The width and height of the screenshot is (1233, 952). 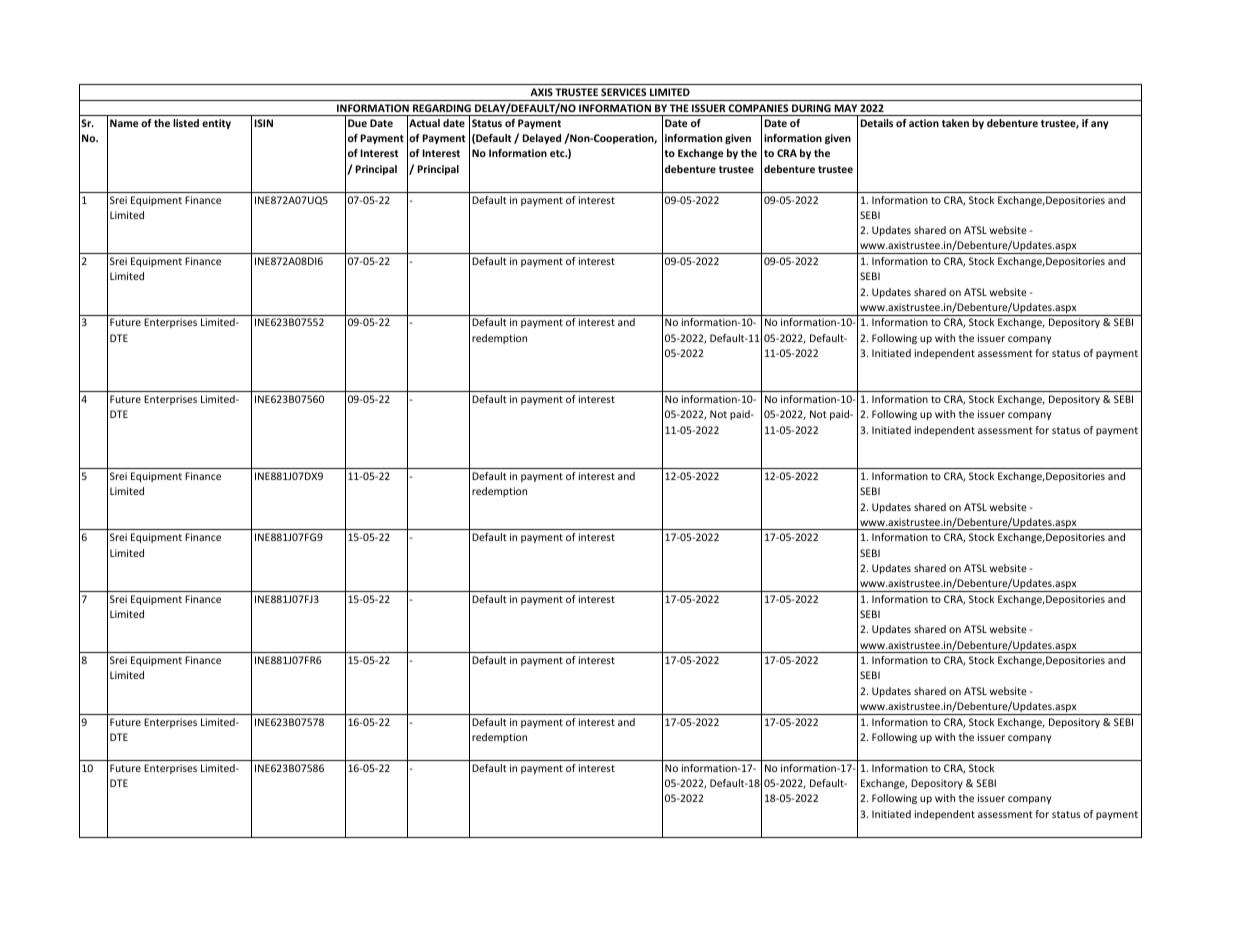 What do you see at coordinates (186, 123) in the screenshot?
I see `listed` at bounding box center [186, 123].
